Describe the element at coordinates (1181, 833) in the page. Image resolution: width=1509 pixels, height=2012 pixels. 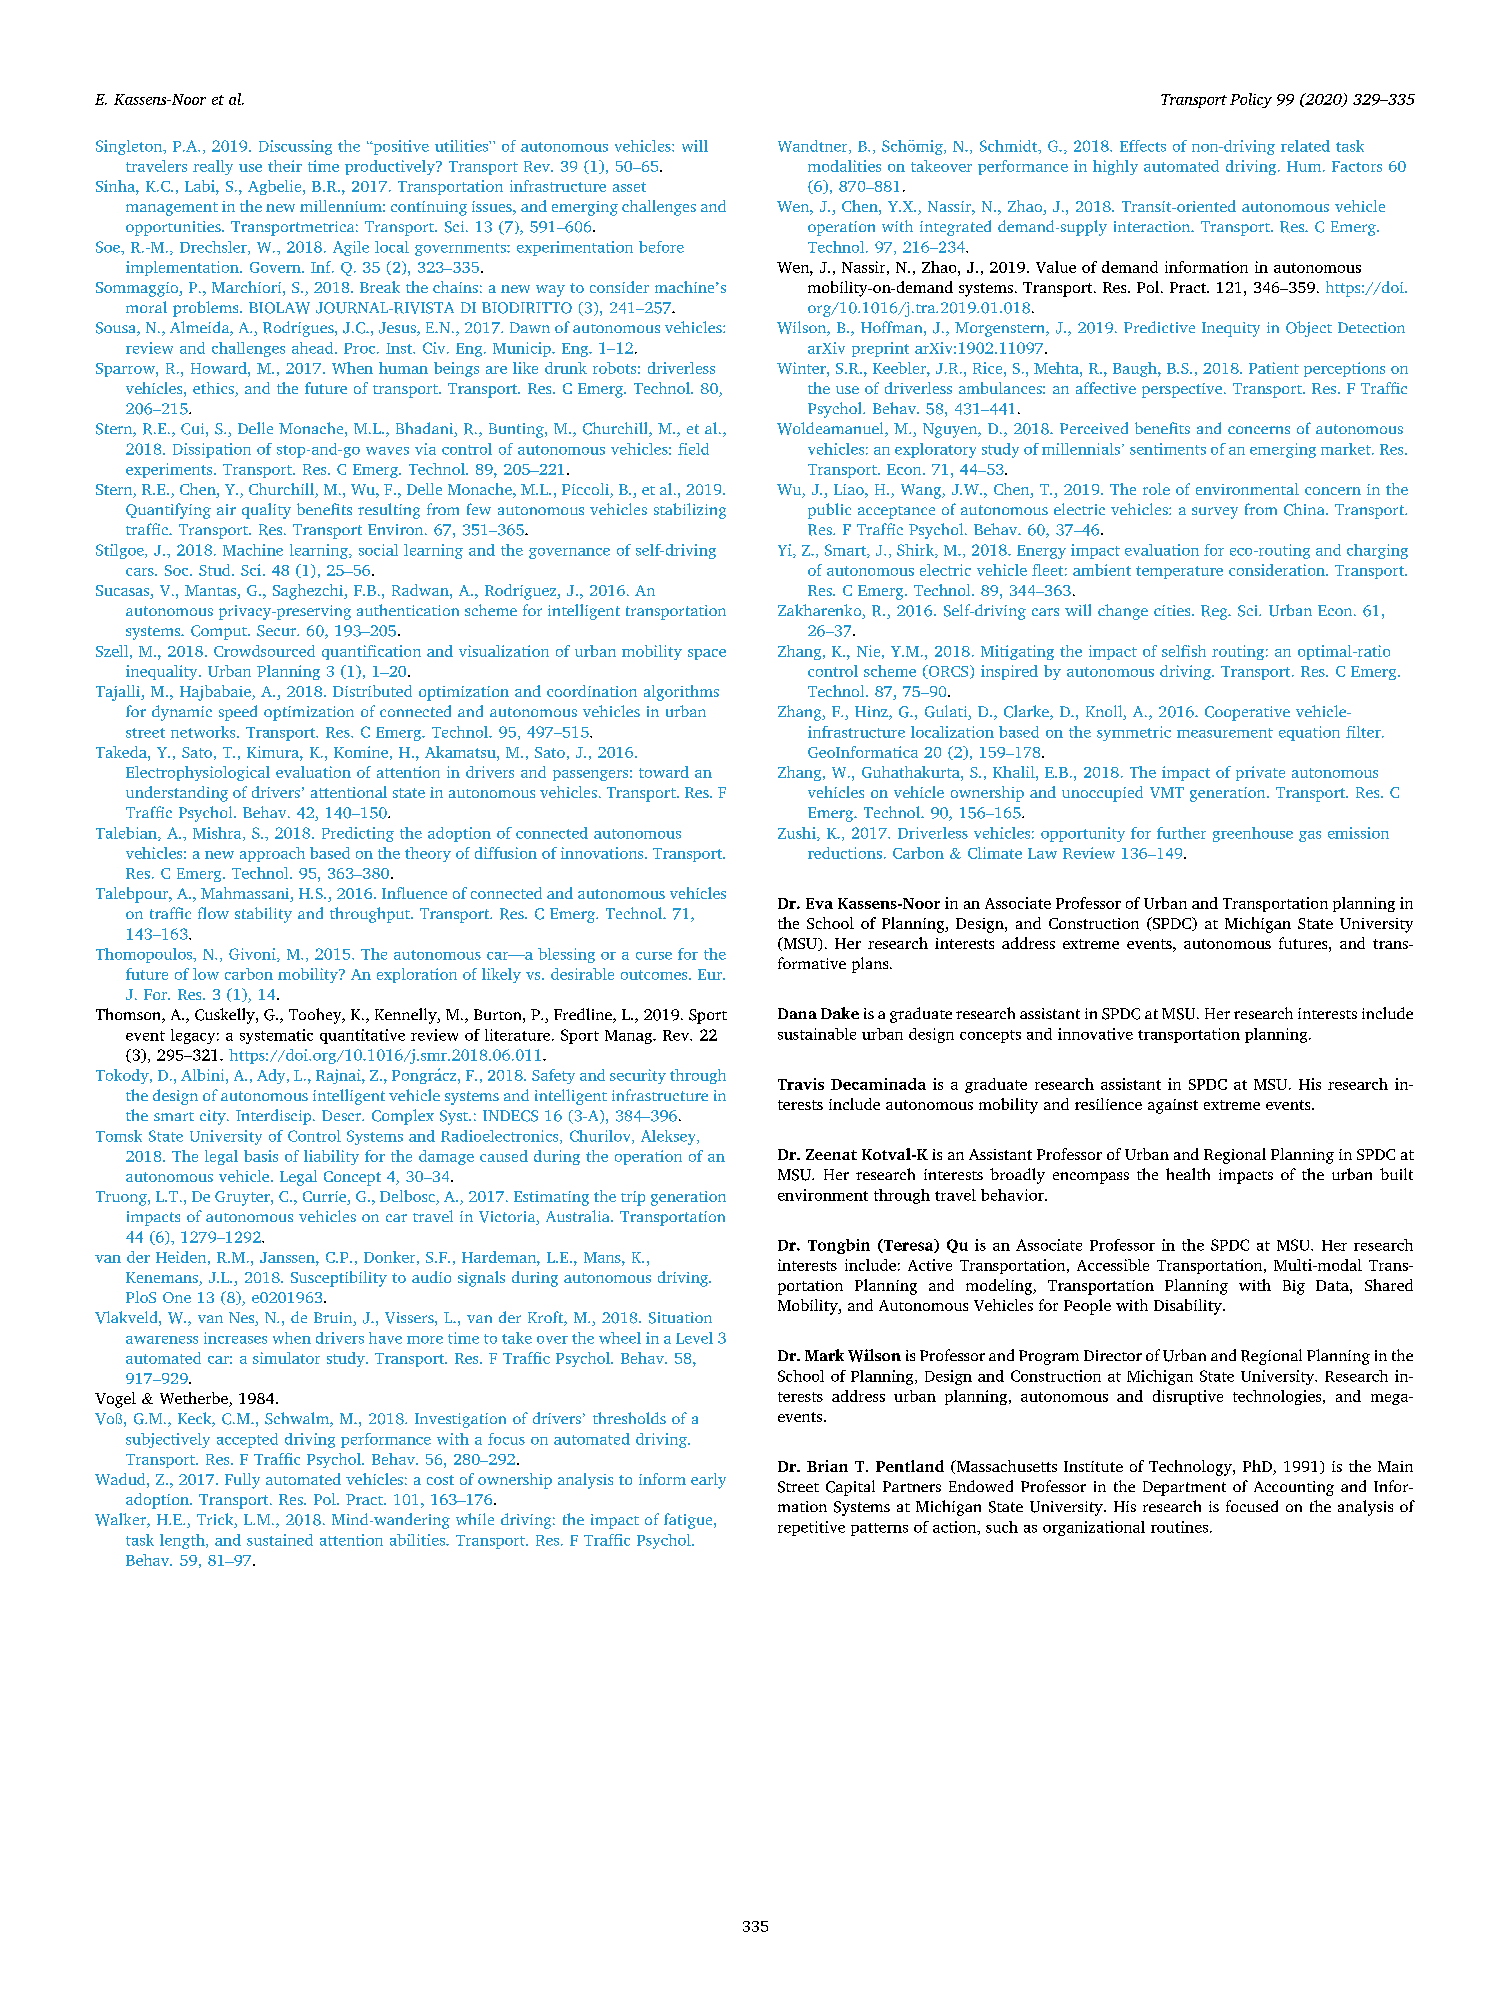
I see `further` at that location.
